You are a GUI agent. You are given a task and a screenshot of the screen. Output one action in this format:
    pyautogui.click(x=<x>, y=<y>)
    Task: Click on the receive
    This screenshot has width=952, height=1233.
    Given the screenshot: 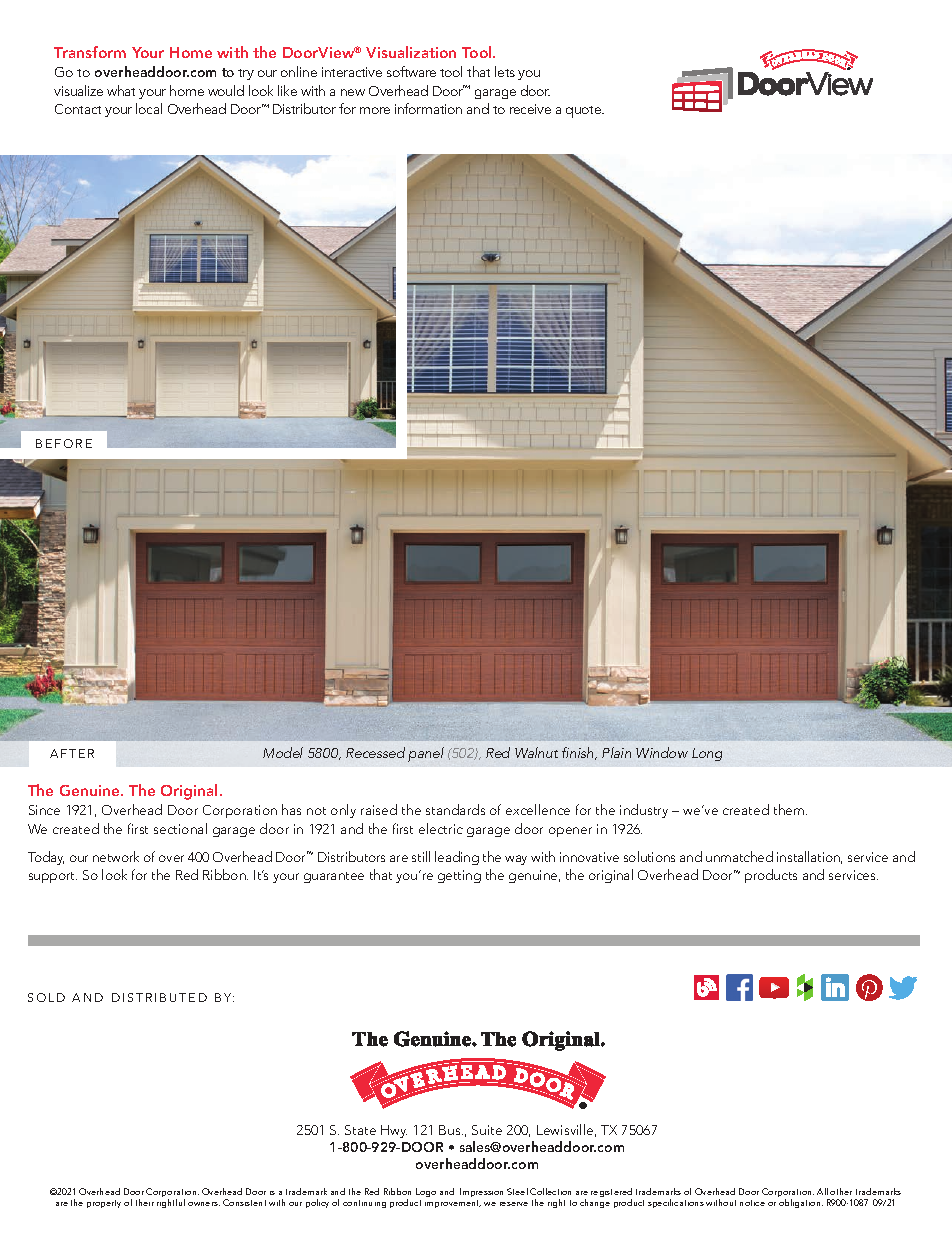 What is the action you would take?
    pyautogui.click(x=530, y=109)
